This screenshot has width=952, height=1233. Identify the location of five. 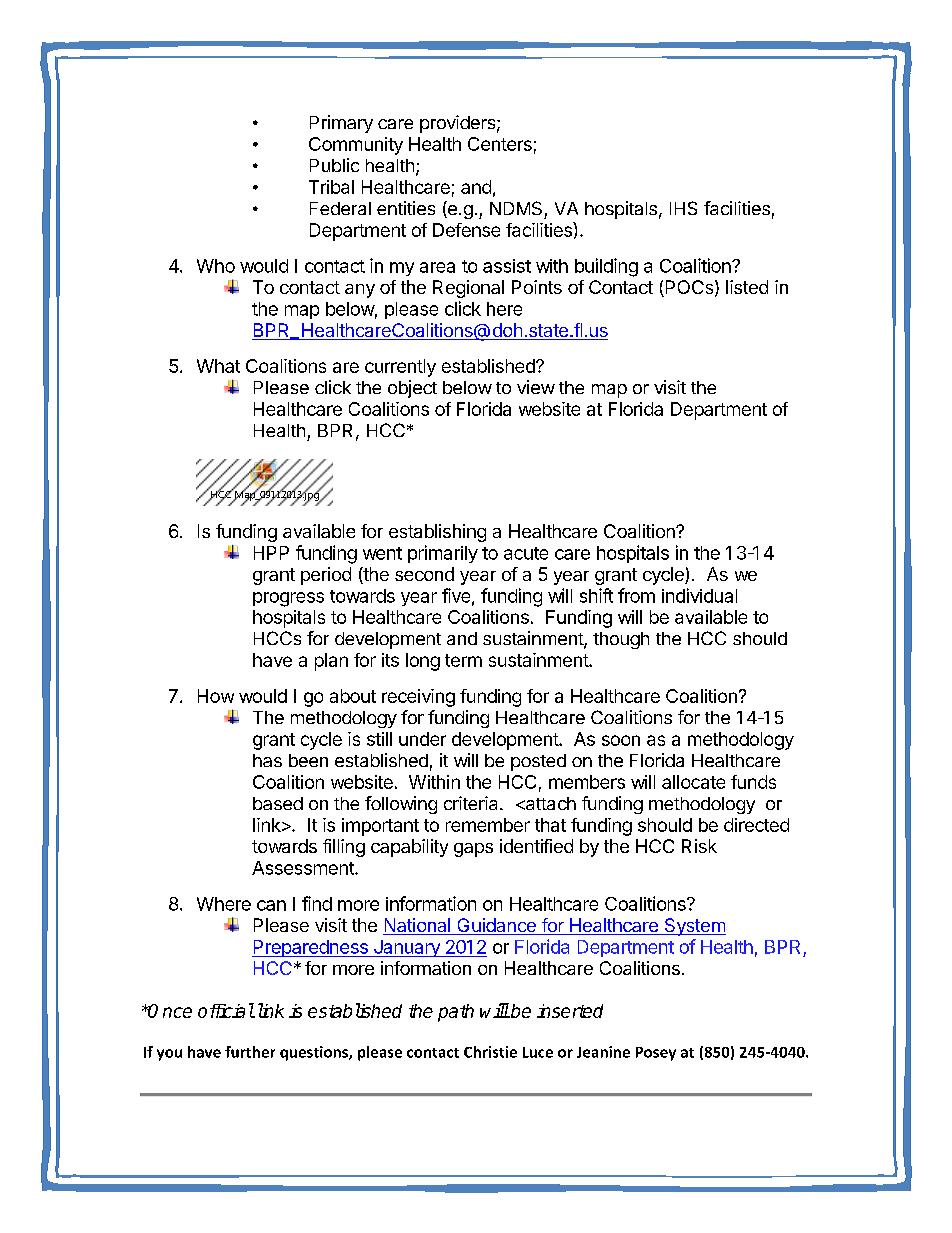
(456, 595).
